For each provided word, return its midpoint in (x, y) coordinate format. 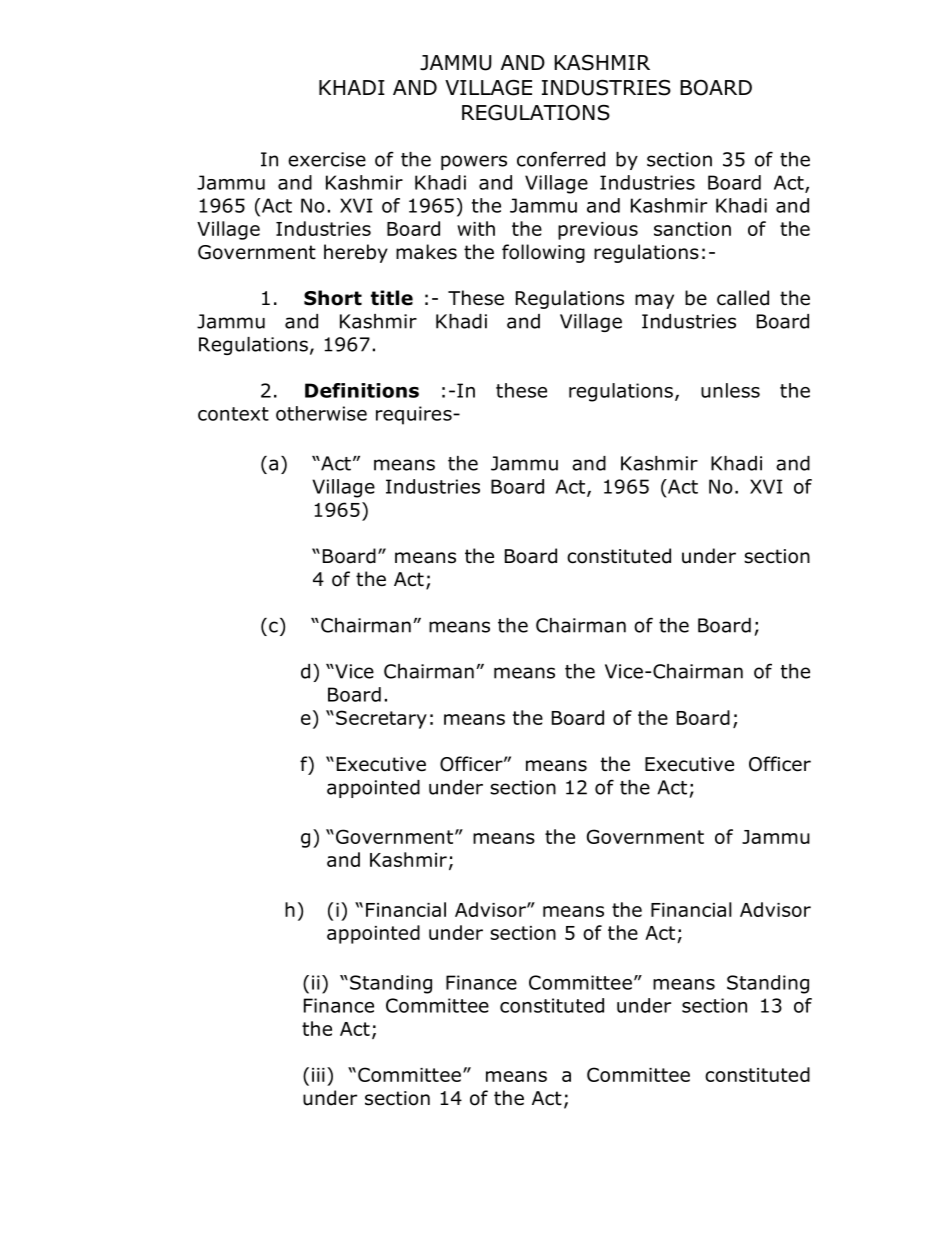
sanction (692, 229)
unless (730, 390)
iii (318, 1075)
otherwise (321, 413)
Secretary (381, 719)
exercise (327, 159)
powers (474, 162)
